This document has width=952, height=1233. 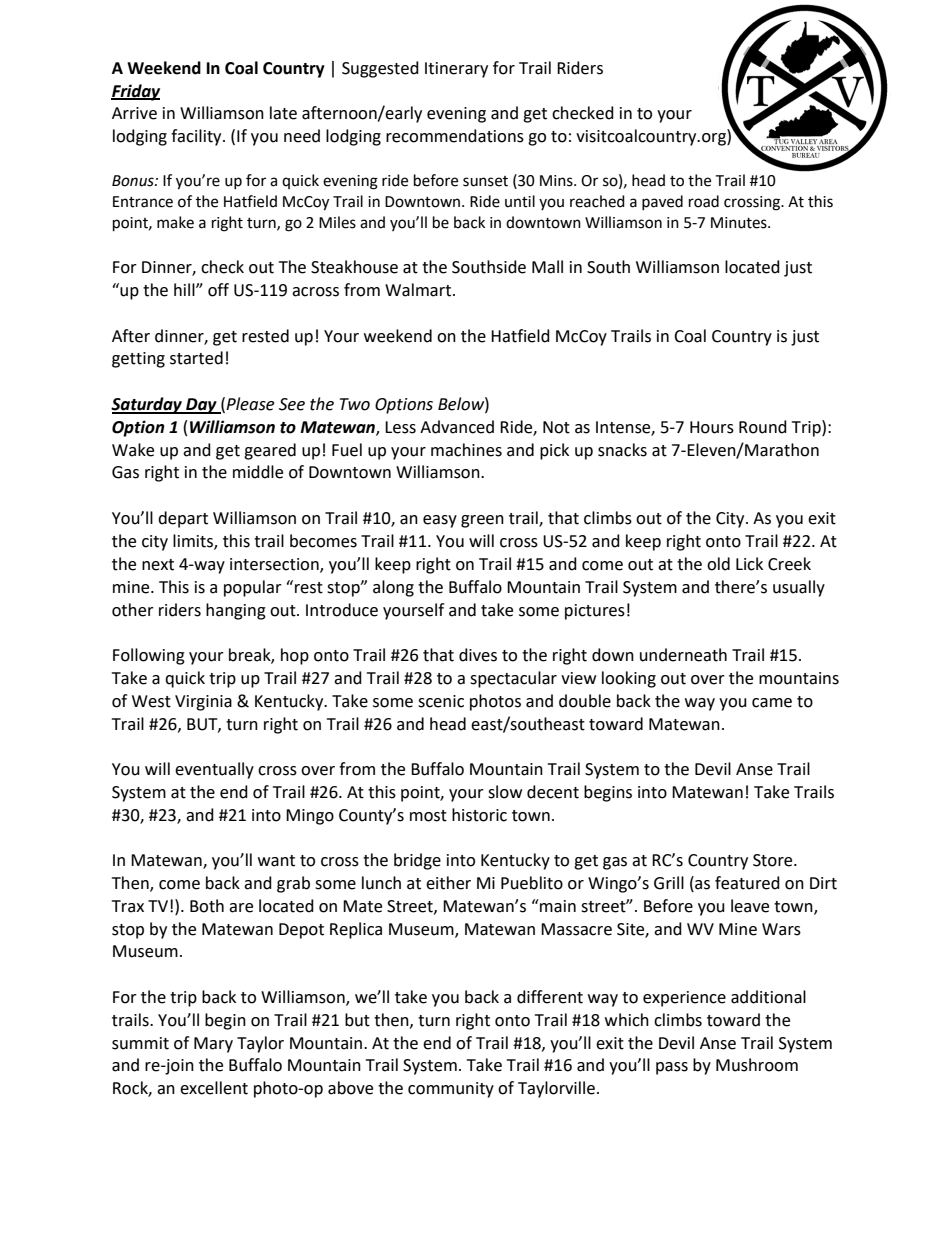 What do you see at coordinates (207, 906) in the document?
I see `Both` at bounding box center [207, 906].
